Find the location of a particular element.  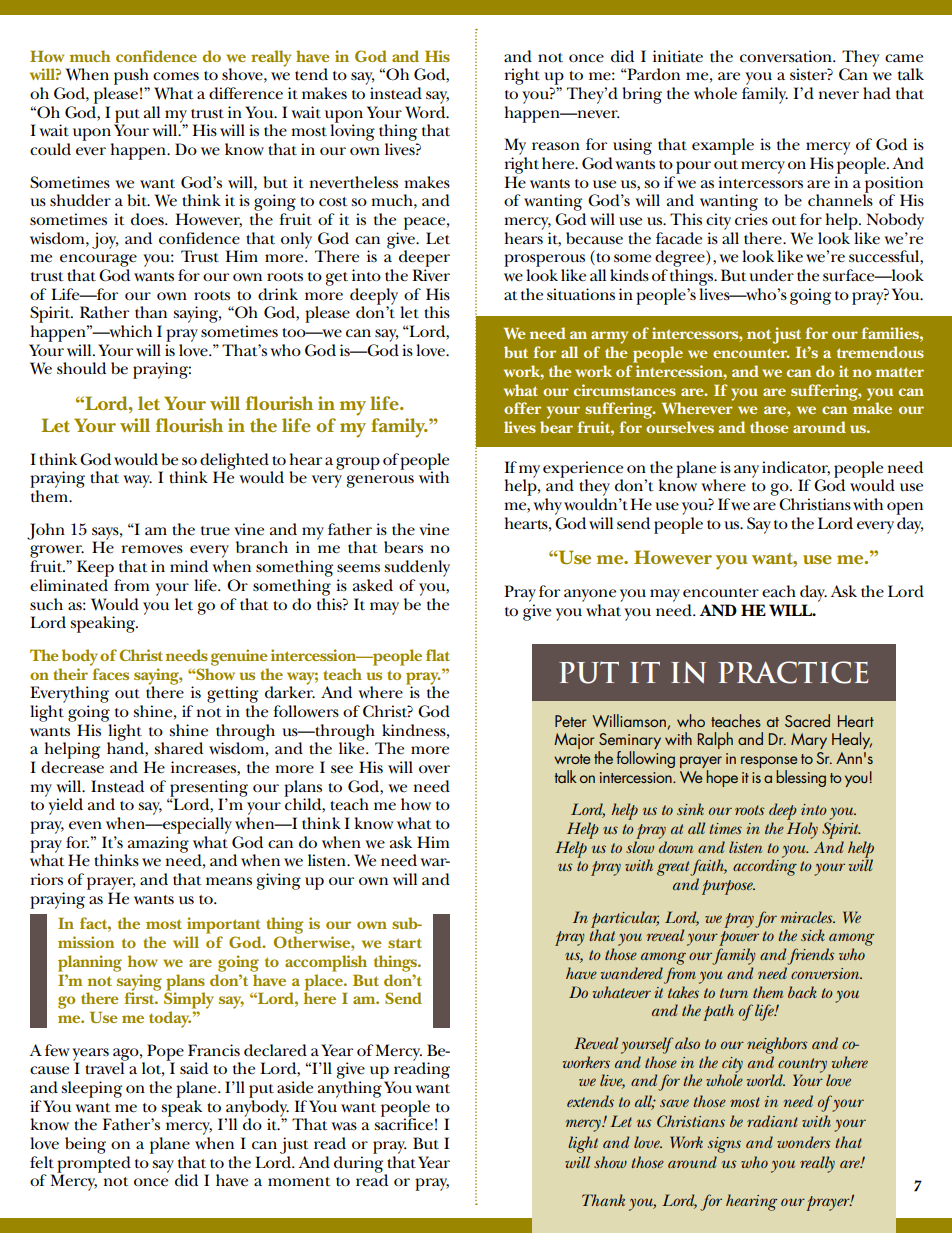

push is located at coordinates (131, 76).
